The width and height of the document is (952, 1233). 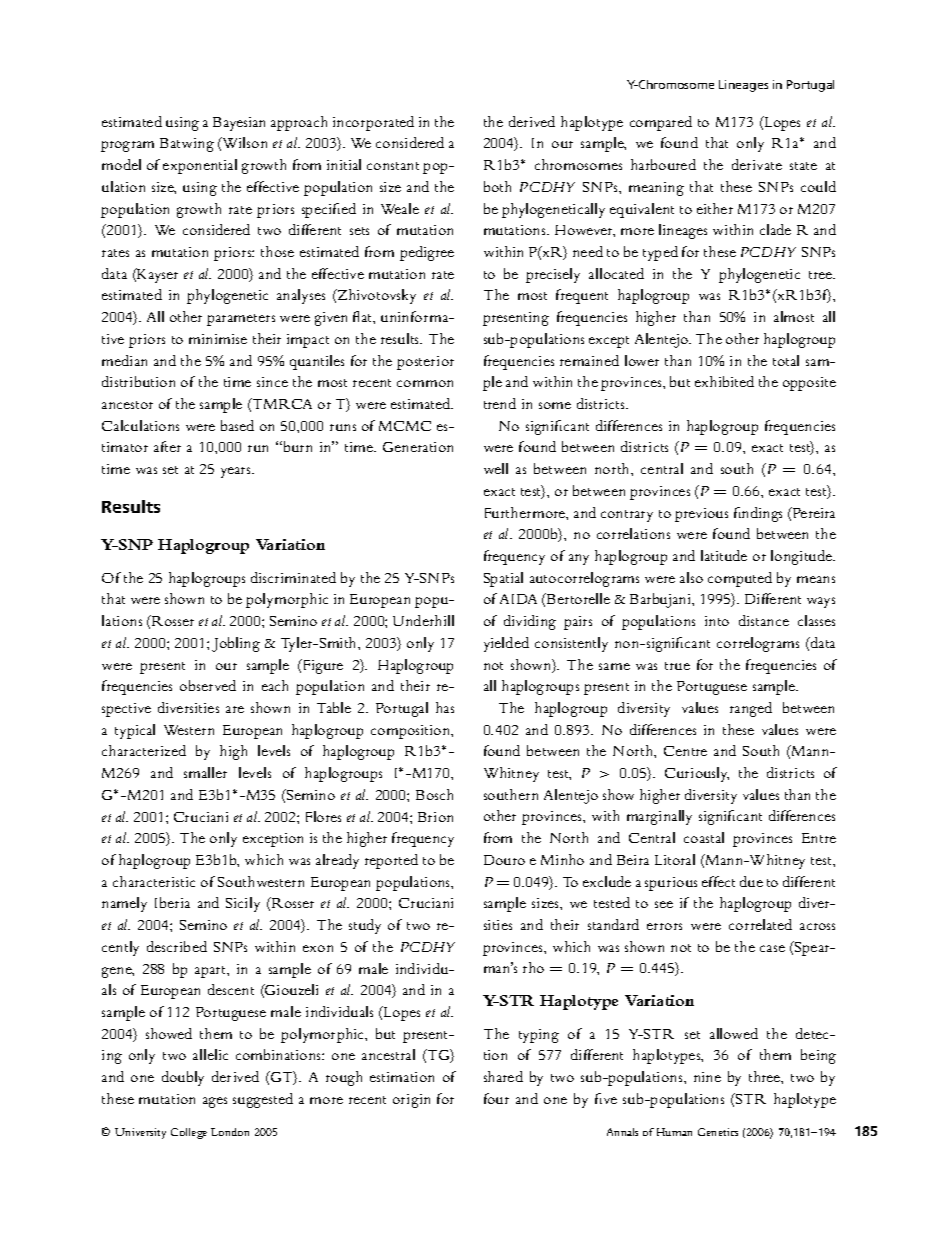 What do you see at coordinates (205, 772) in the document?
I see `smaller` at bounding box center [205, 772].
